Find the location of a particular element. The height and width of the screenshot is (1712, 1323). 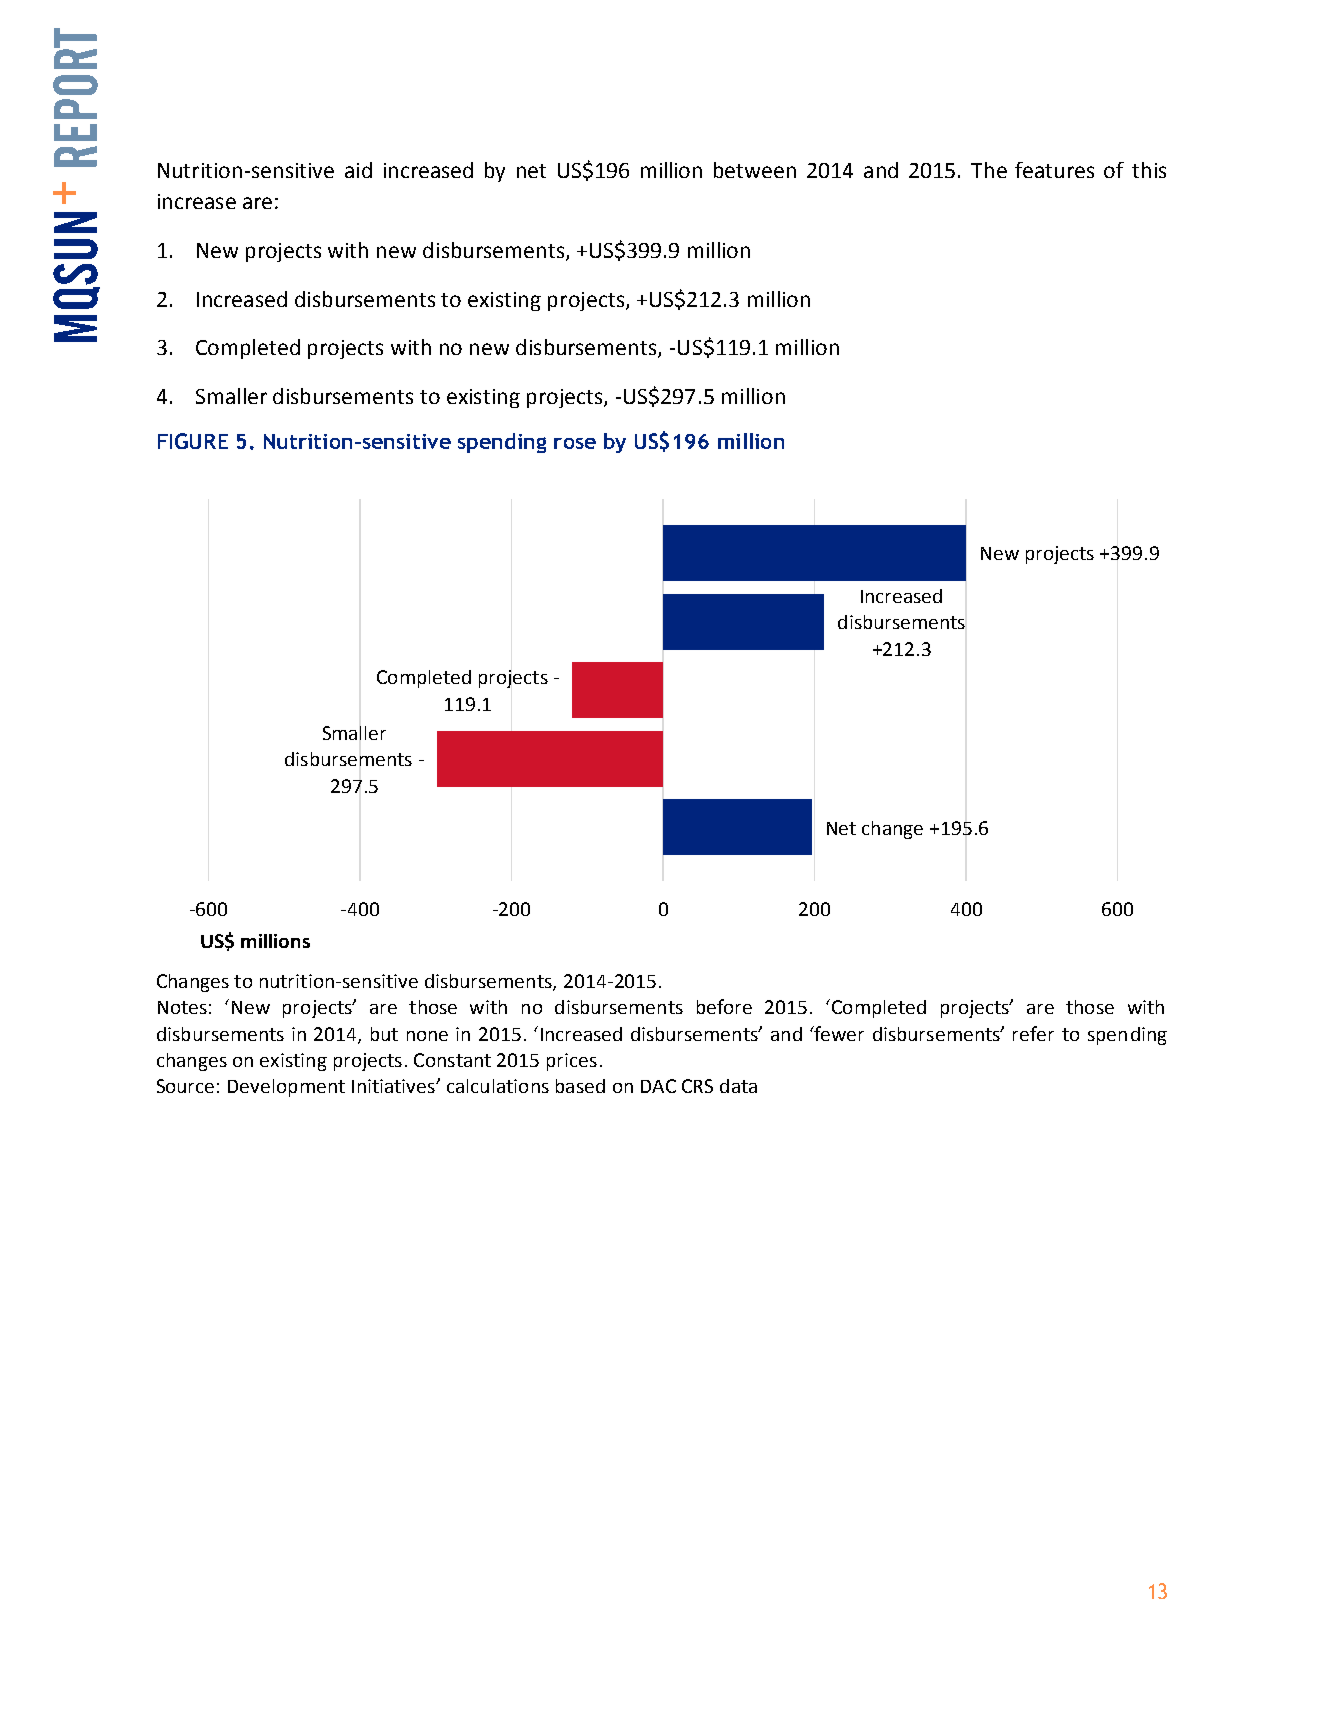

features is located at coordinates (1054, 170).
